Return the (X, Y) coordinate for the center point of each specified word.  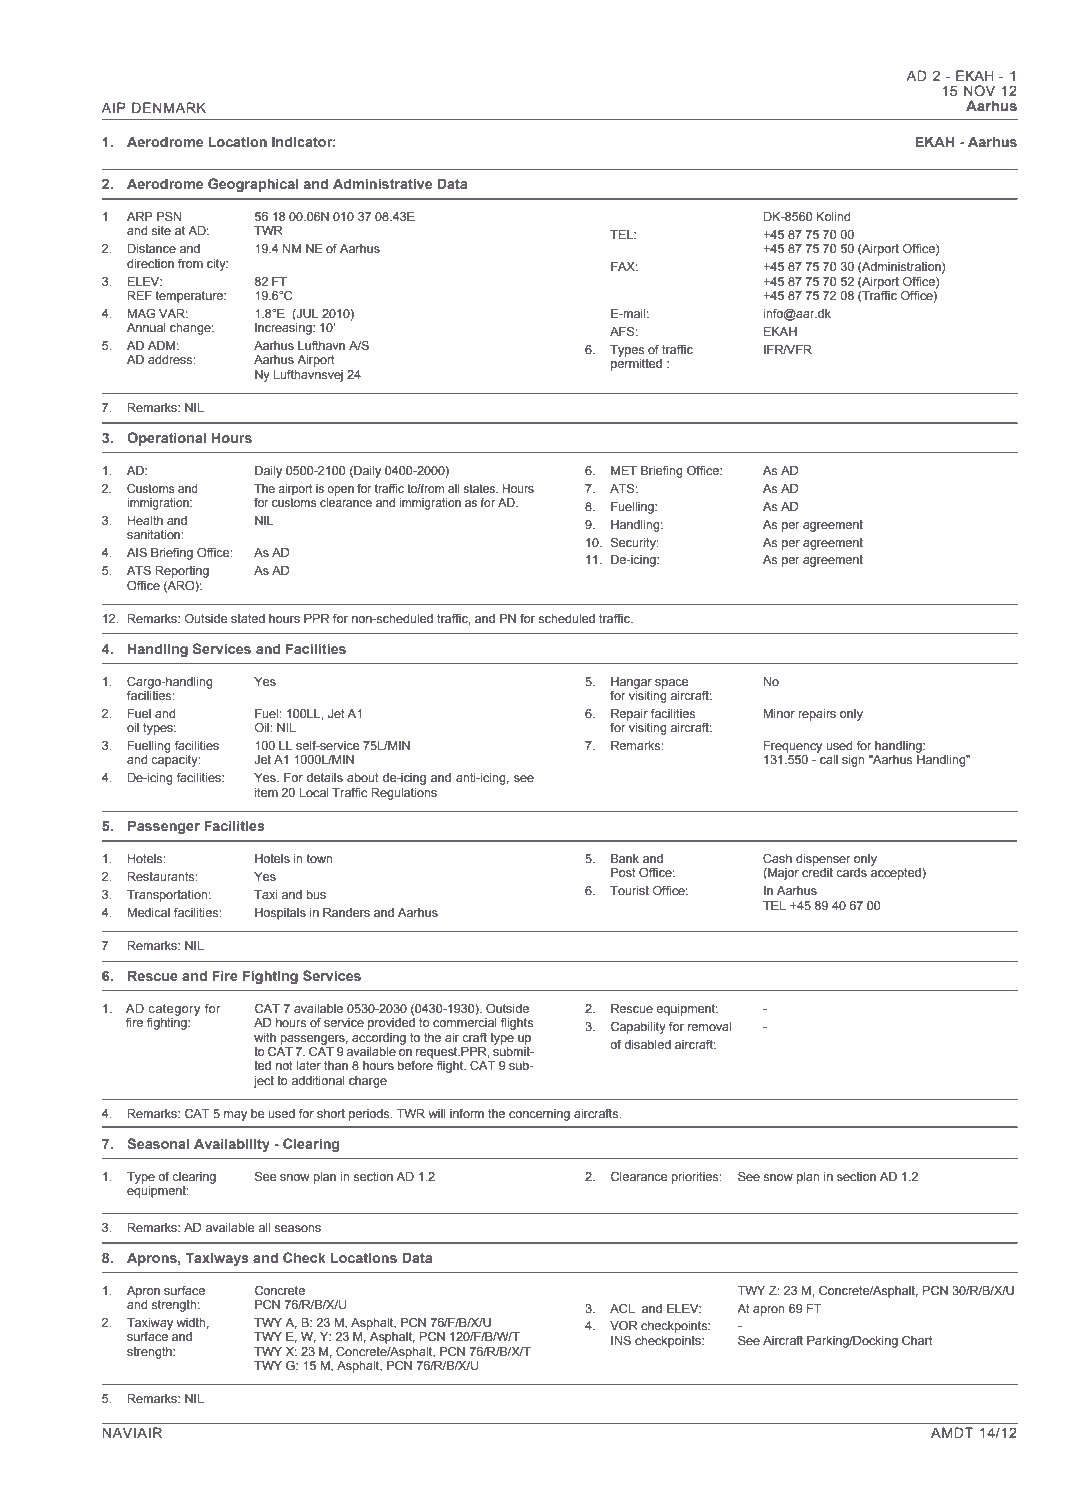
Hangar (631, 683)
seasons (297, 1228)
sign (853, 761)
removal (709, 1026)
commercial (465, 1022)
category (174, 1010)
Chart (917, 1340)
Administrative (382, 183)
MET (624, 470)
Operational (166, 439)
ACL (622, 1308)
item (266, 792)
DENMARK (169, 107)
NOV (979, 90)
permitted (636, 365)
